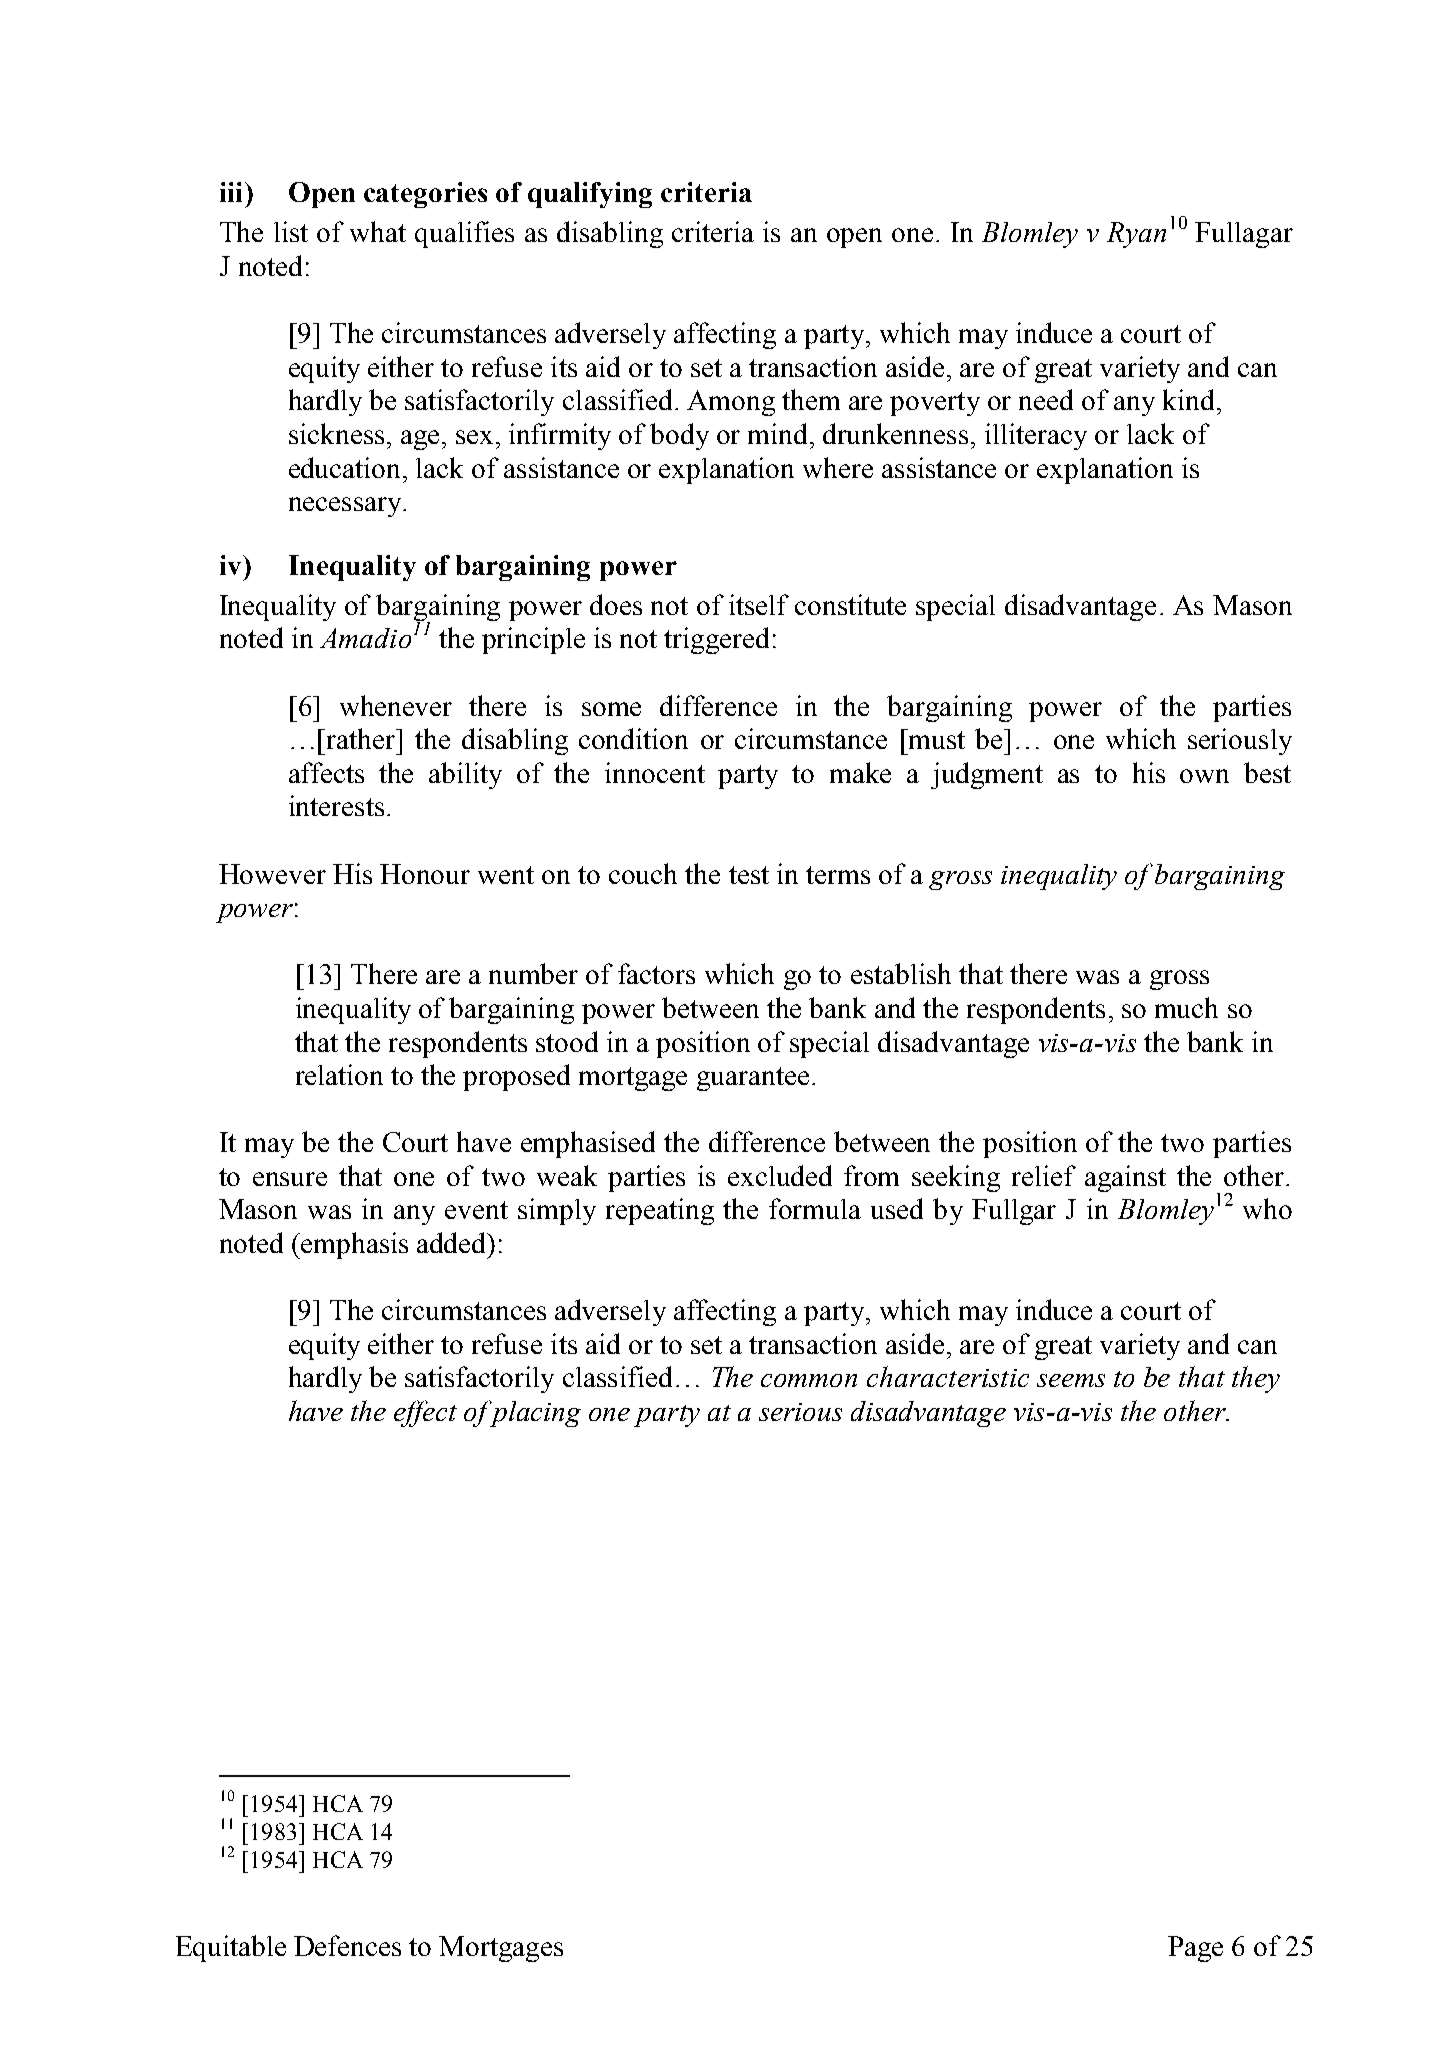  Describe the element at coordinates (1204, 776) in the screenshot. I see `own` at that location.
